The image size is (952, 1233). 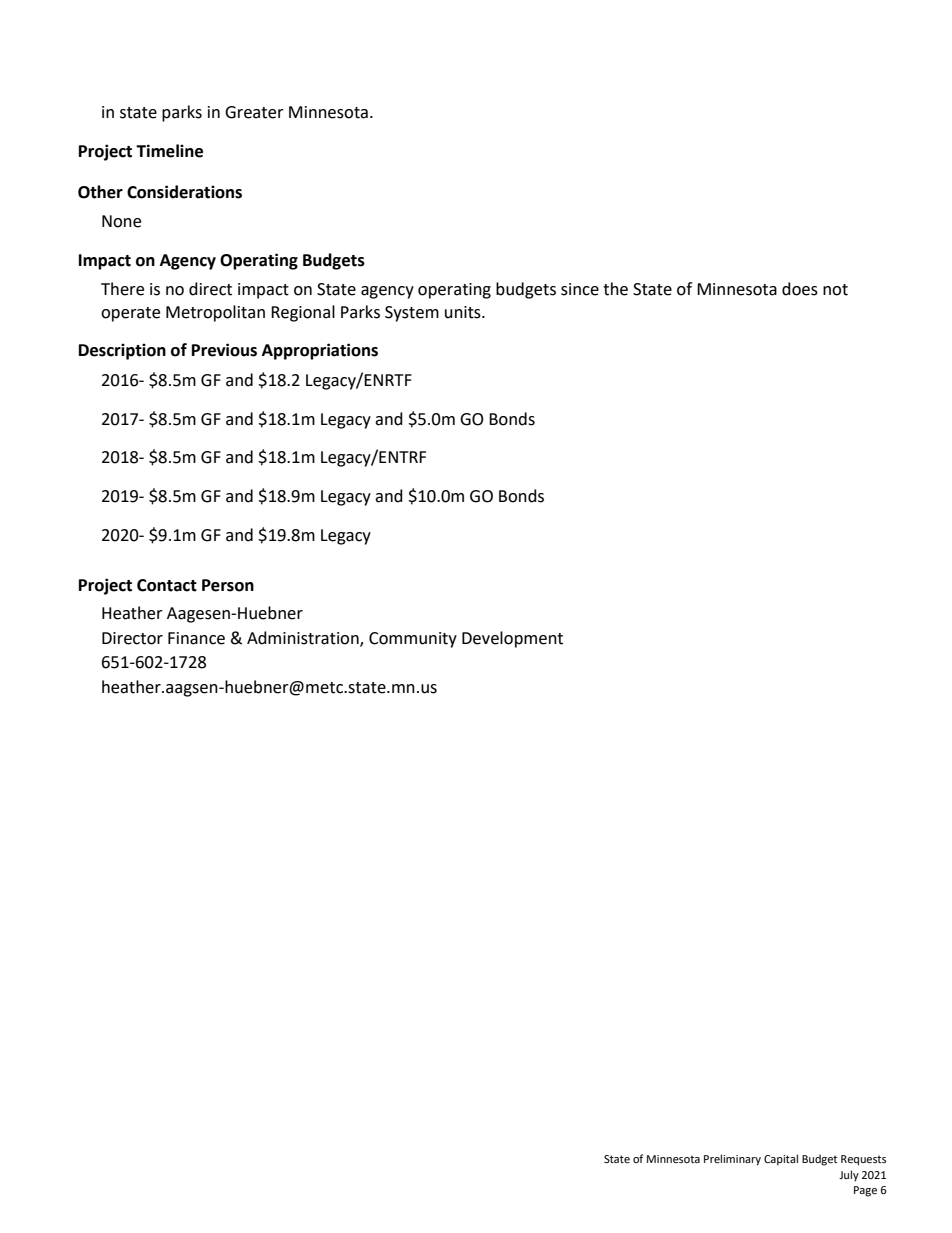 I want to click on units, so click(x=464, y=312).
